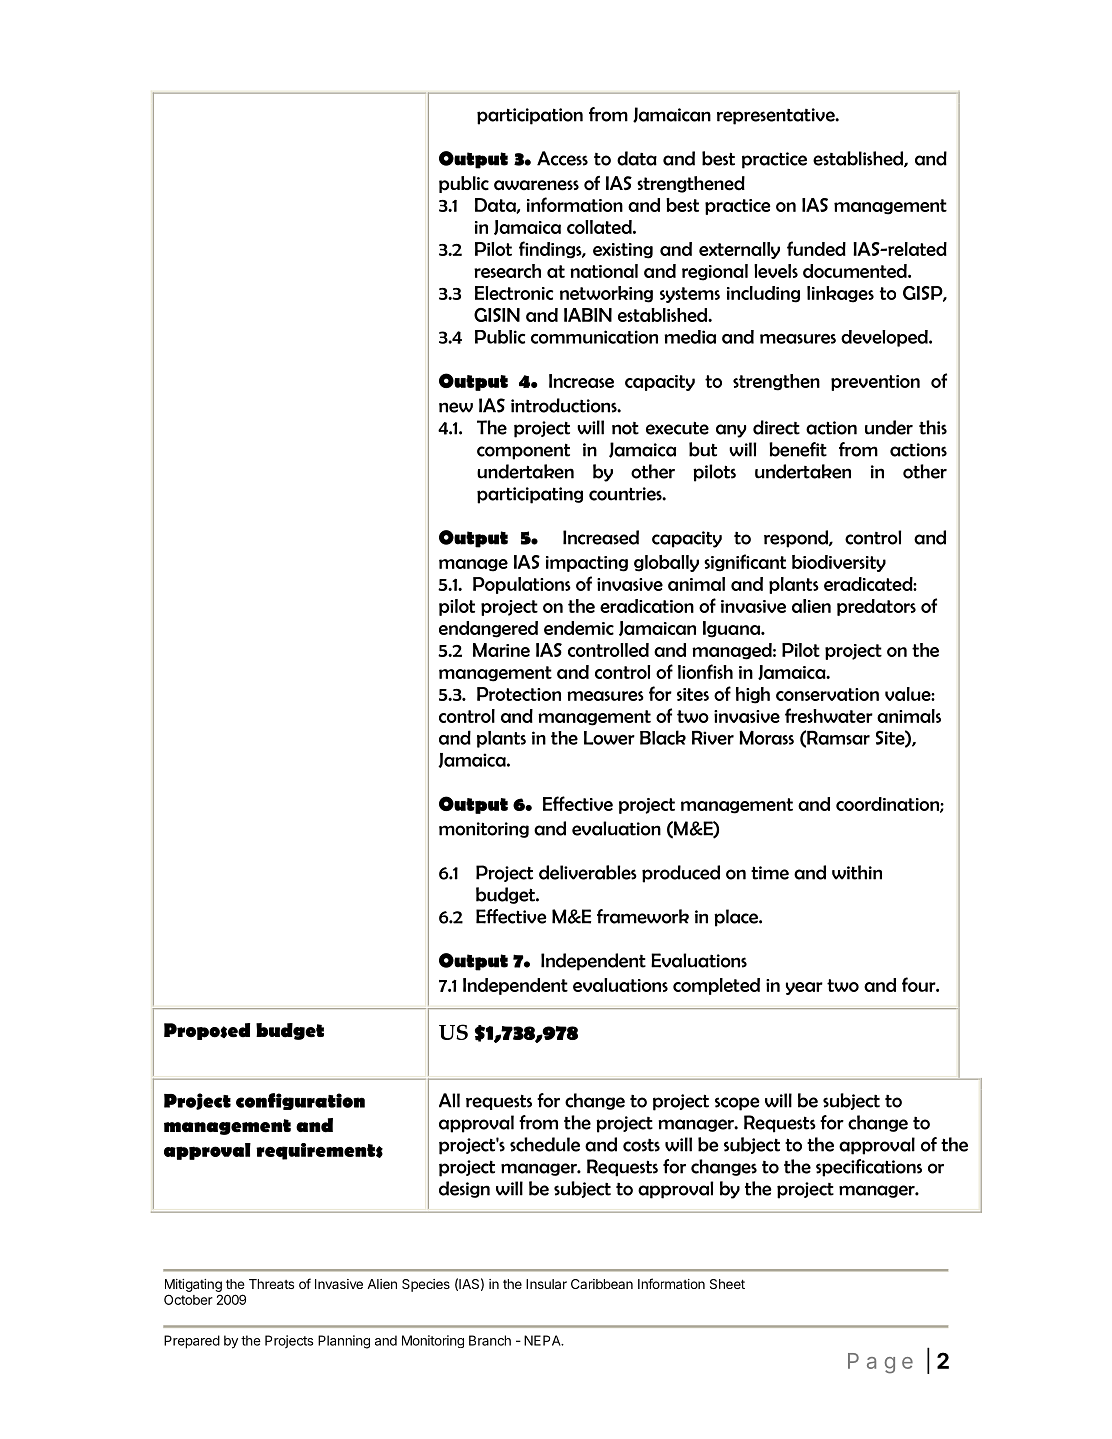 The image size is (1112, 1439). I want to click on Proposed, so click(207, 1031).
